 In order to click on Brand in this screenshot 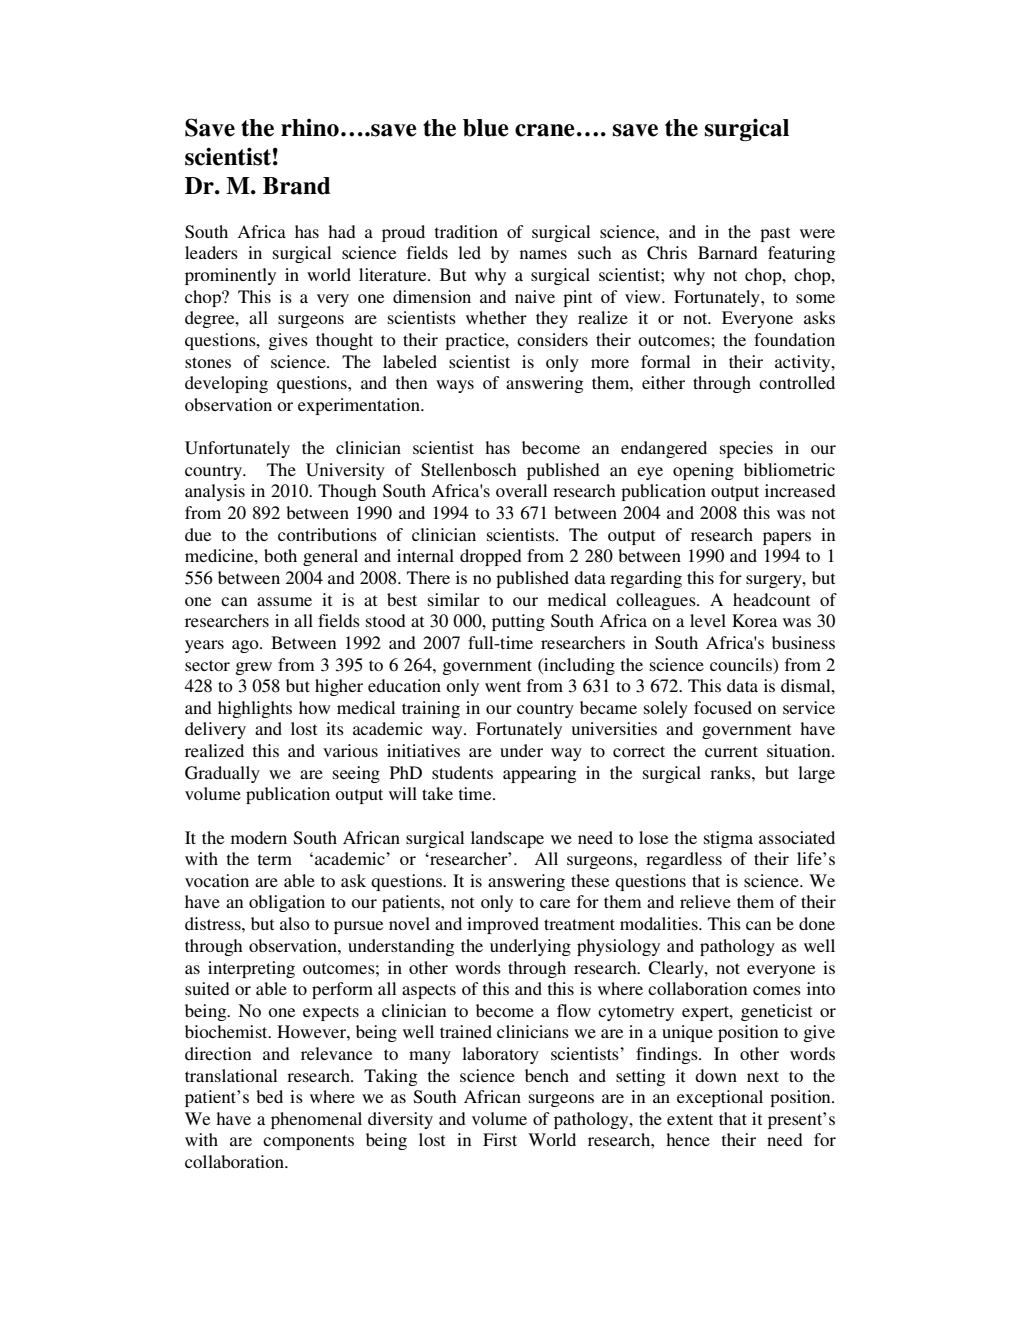, I will do `click(297, 186)`.
